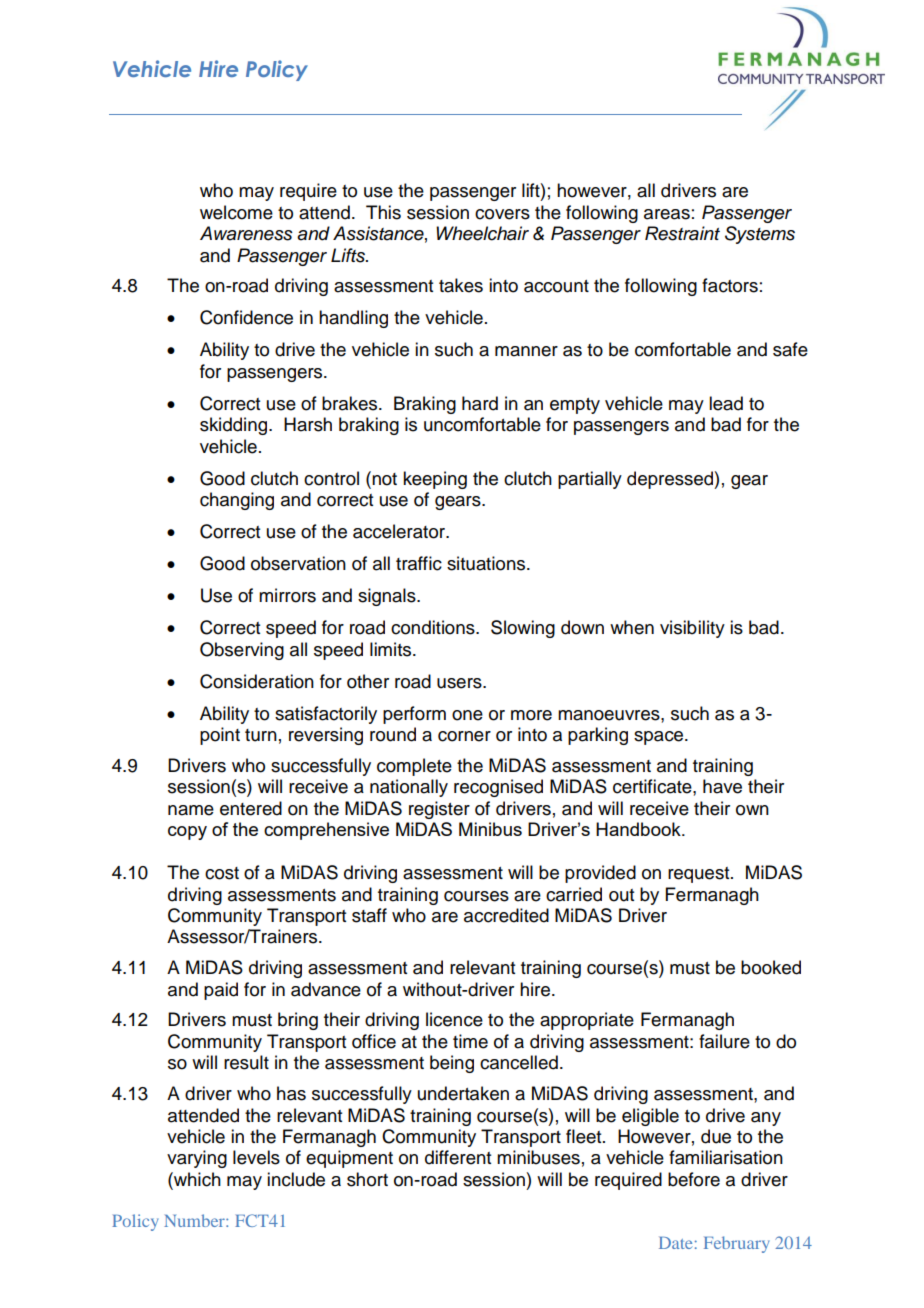 The image size is (924, 1308). What do you see at coordinates (221, 991) in the page?
I see `paid` at bounding box center [221, 991].
